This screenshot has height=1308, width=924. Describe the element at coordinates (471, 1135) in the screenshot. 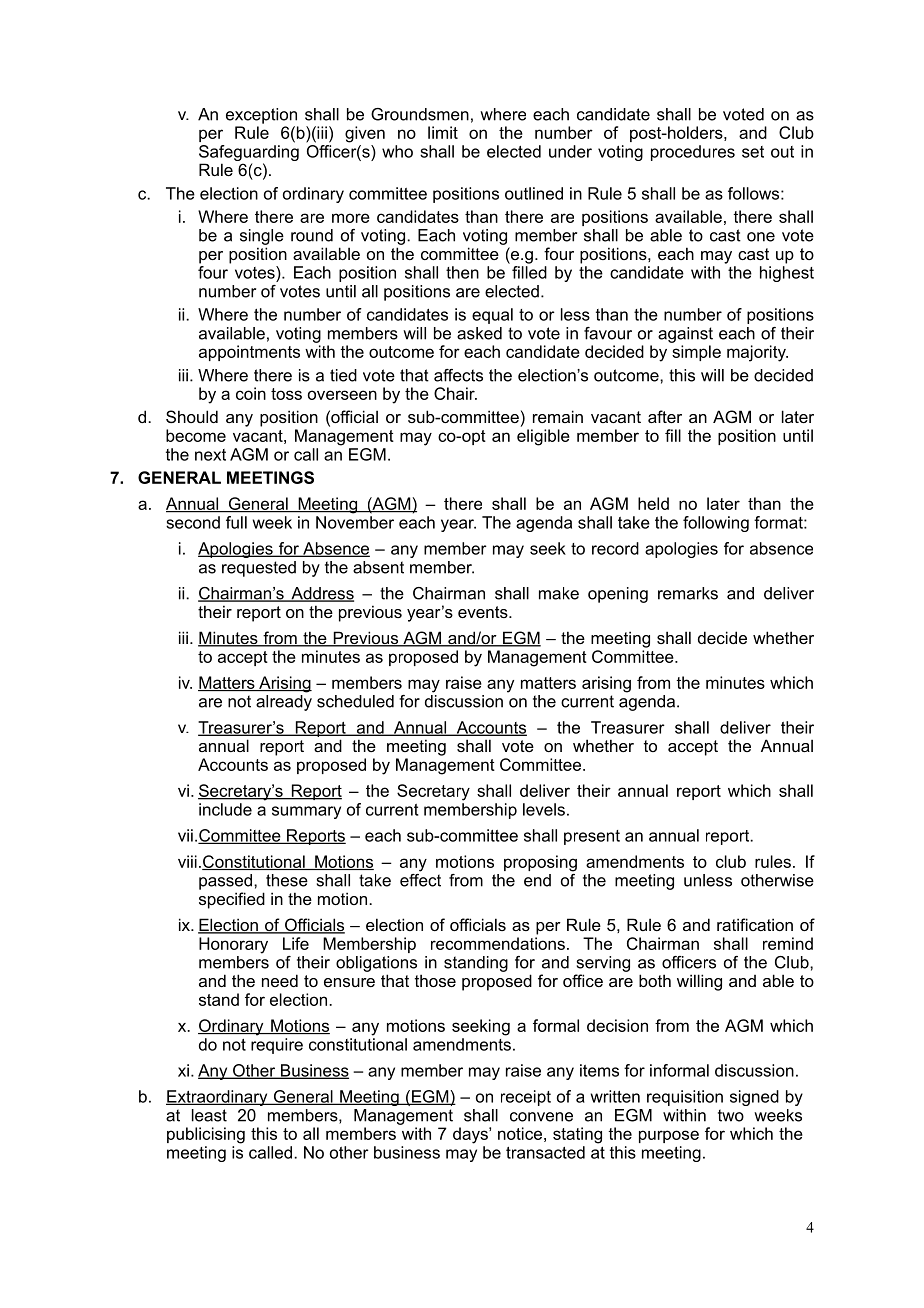

I see `days` at that location.
